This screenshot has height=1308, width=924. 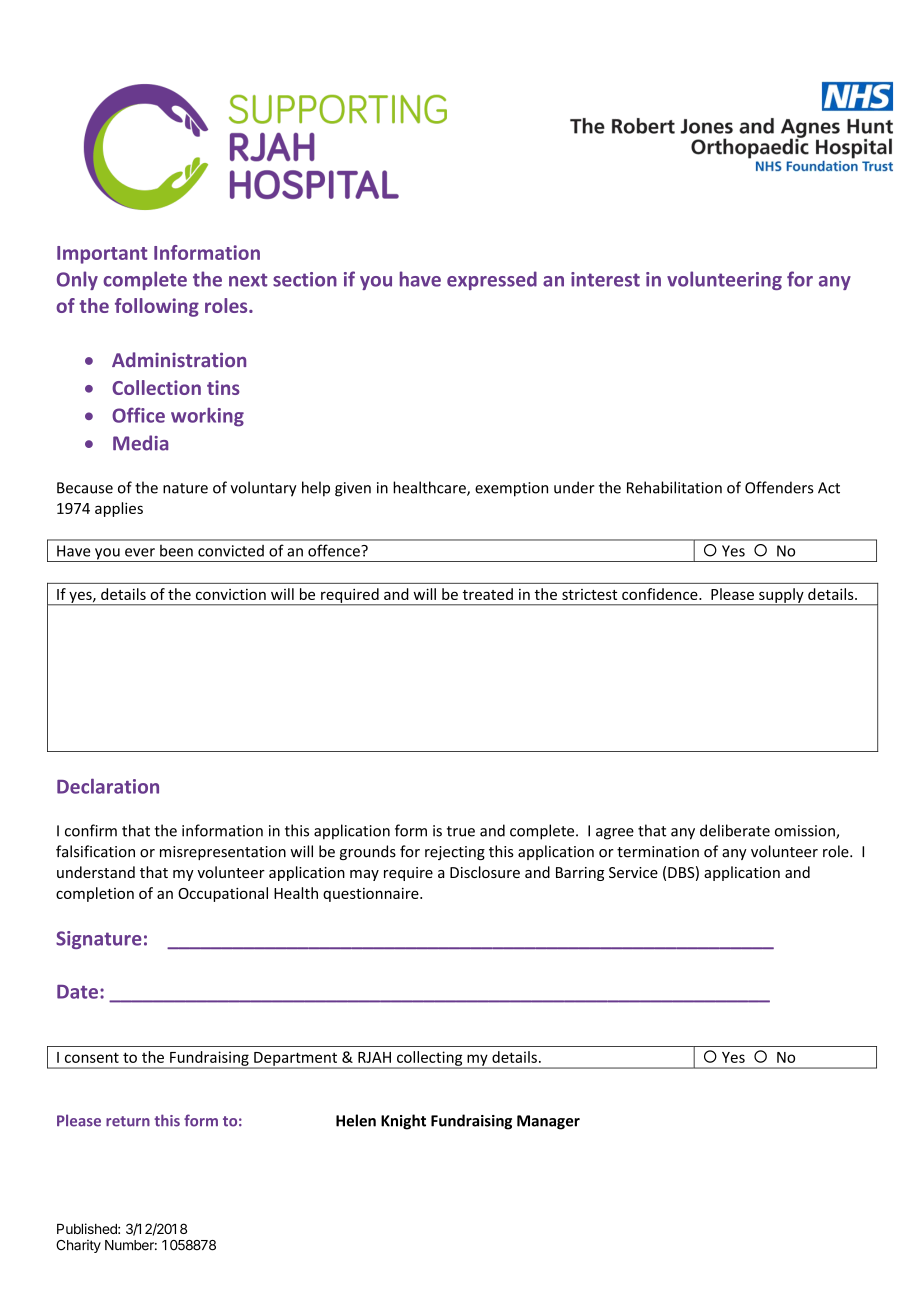 I want to click on Charity, so click(x=78, y=1246).
